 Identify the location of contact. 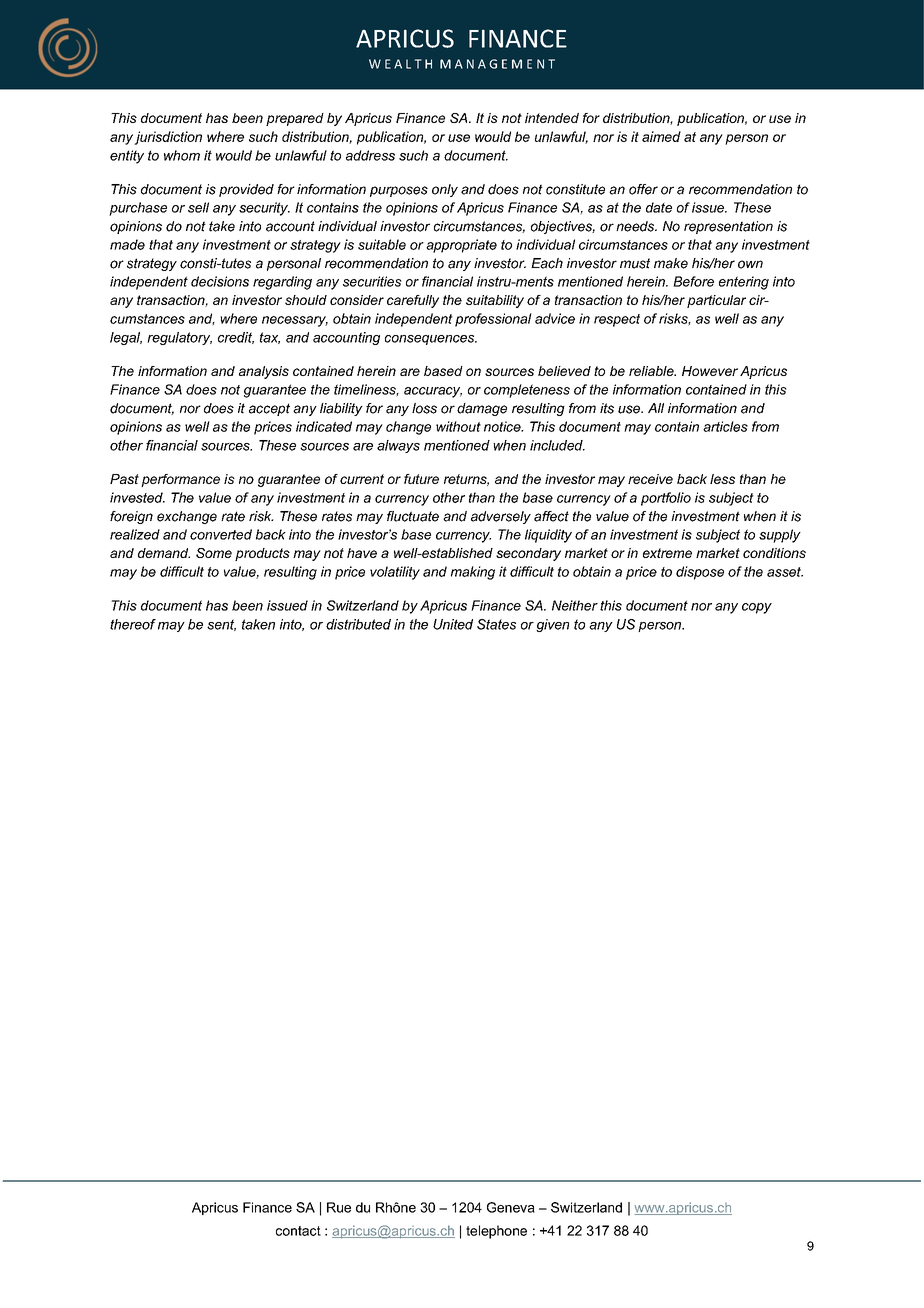
(298, 1231).
